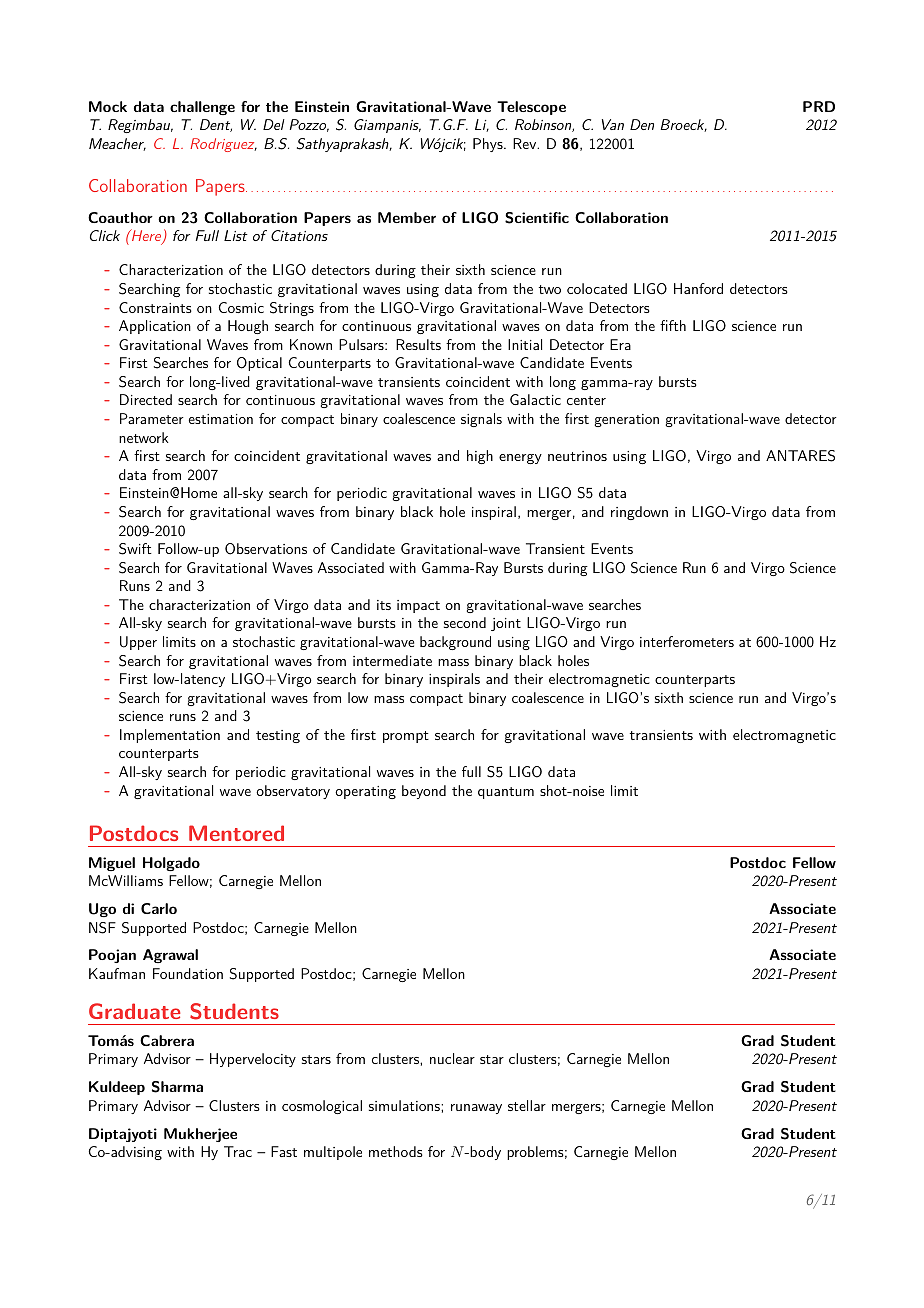 The width and height of the screenshot is (924, 1308). What do you see at coordinates (489, 145) in the screenshot?
I see `Phys` at bounding box center [489, 145].
